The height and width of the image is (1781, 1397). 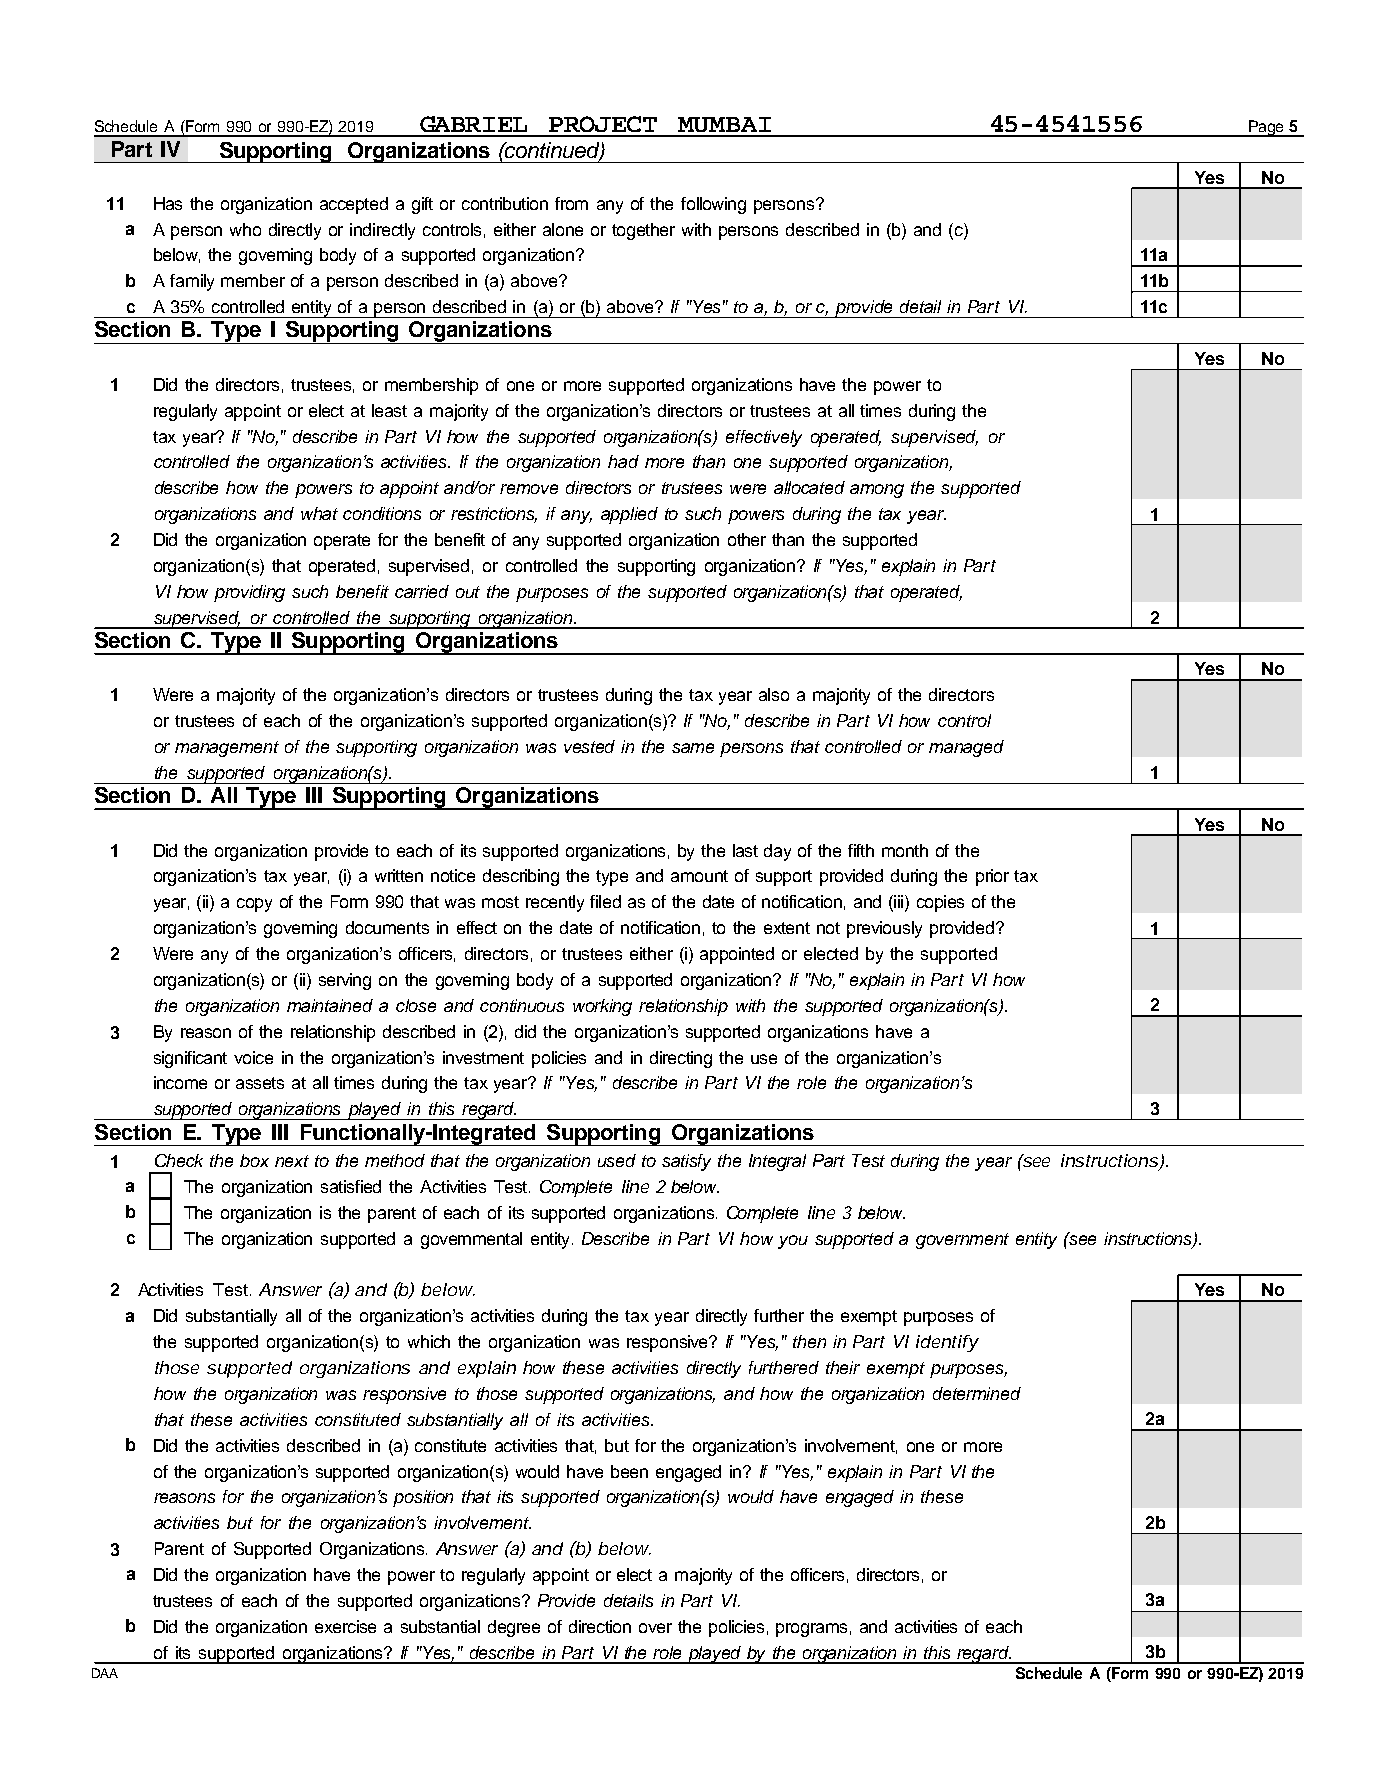 What do you see at coordinates (713, 205) in the image?
I see `following` at bounding box center [713, 205].
